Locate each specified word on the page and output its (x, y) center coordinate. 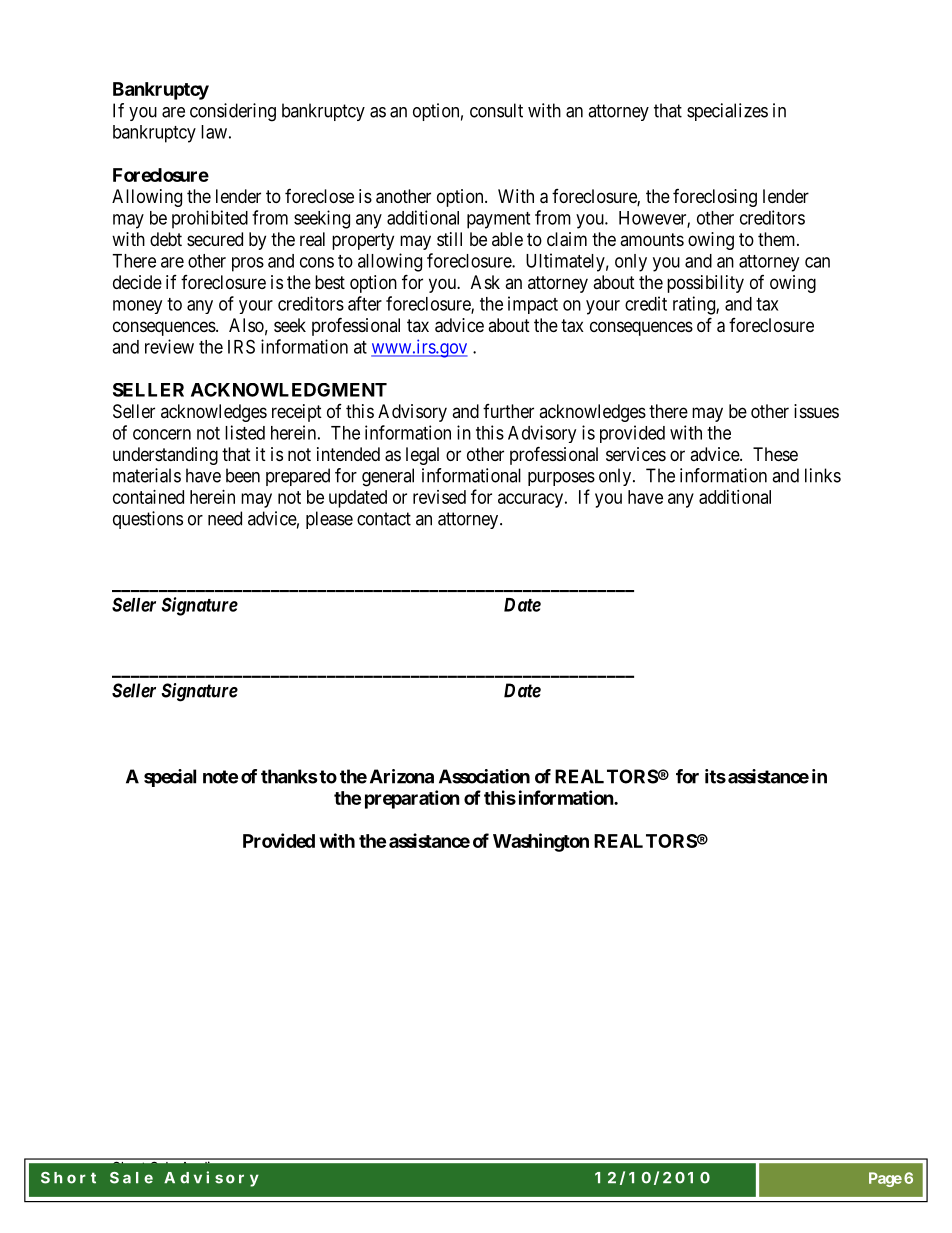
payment (498, 220)
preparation (412, 799)
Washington (541, 842)
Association (484, 776)
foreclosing (715, 198)
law (214, 132)
